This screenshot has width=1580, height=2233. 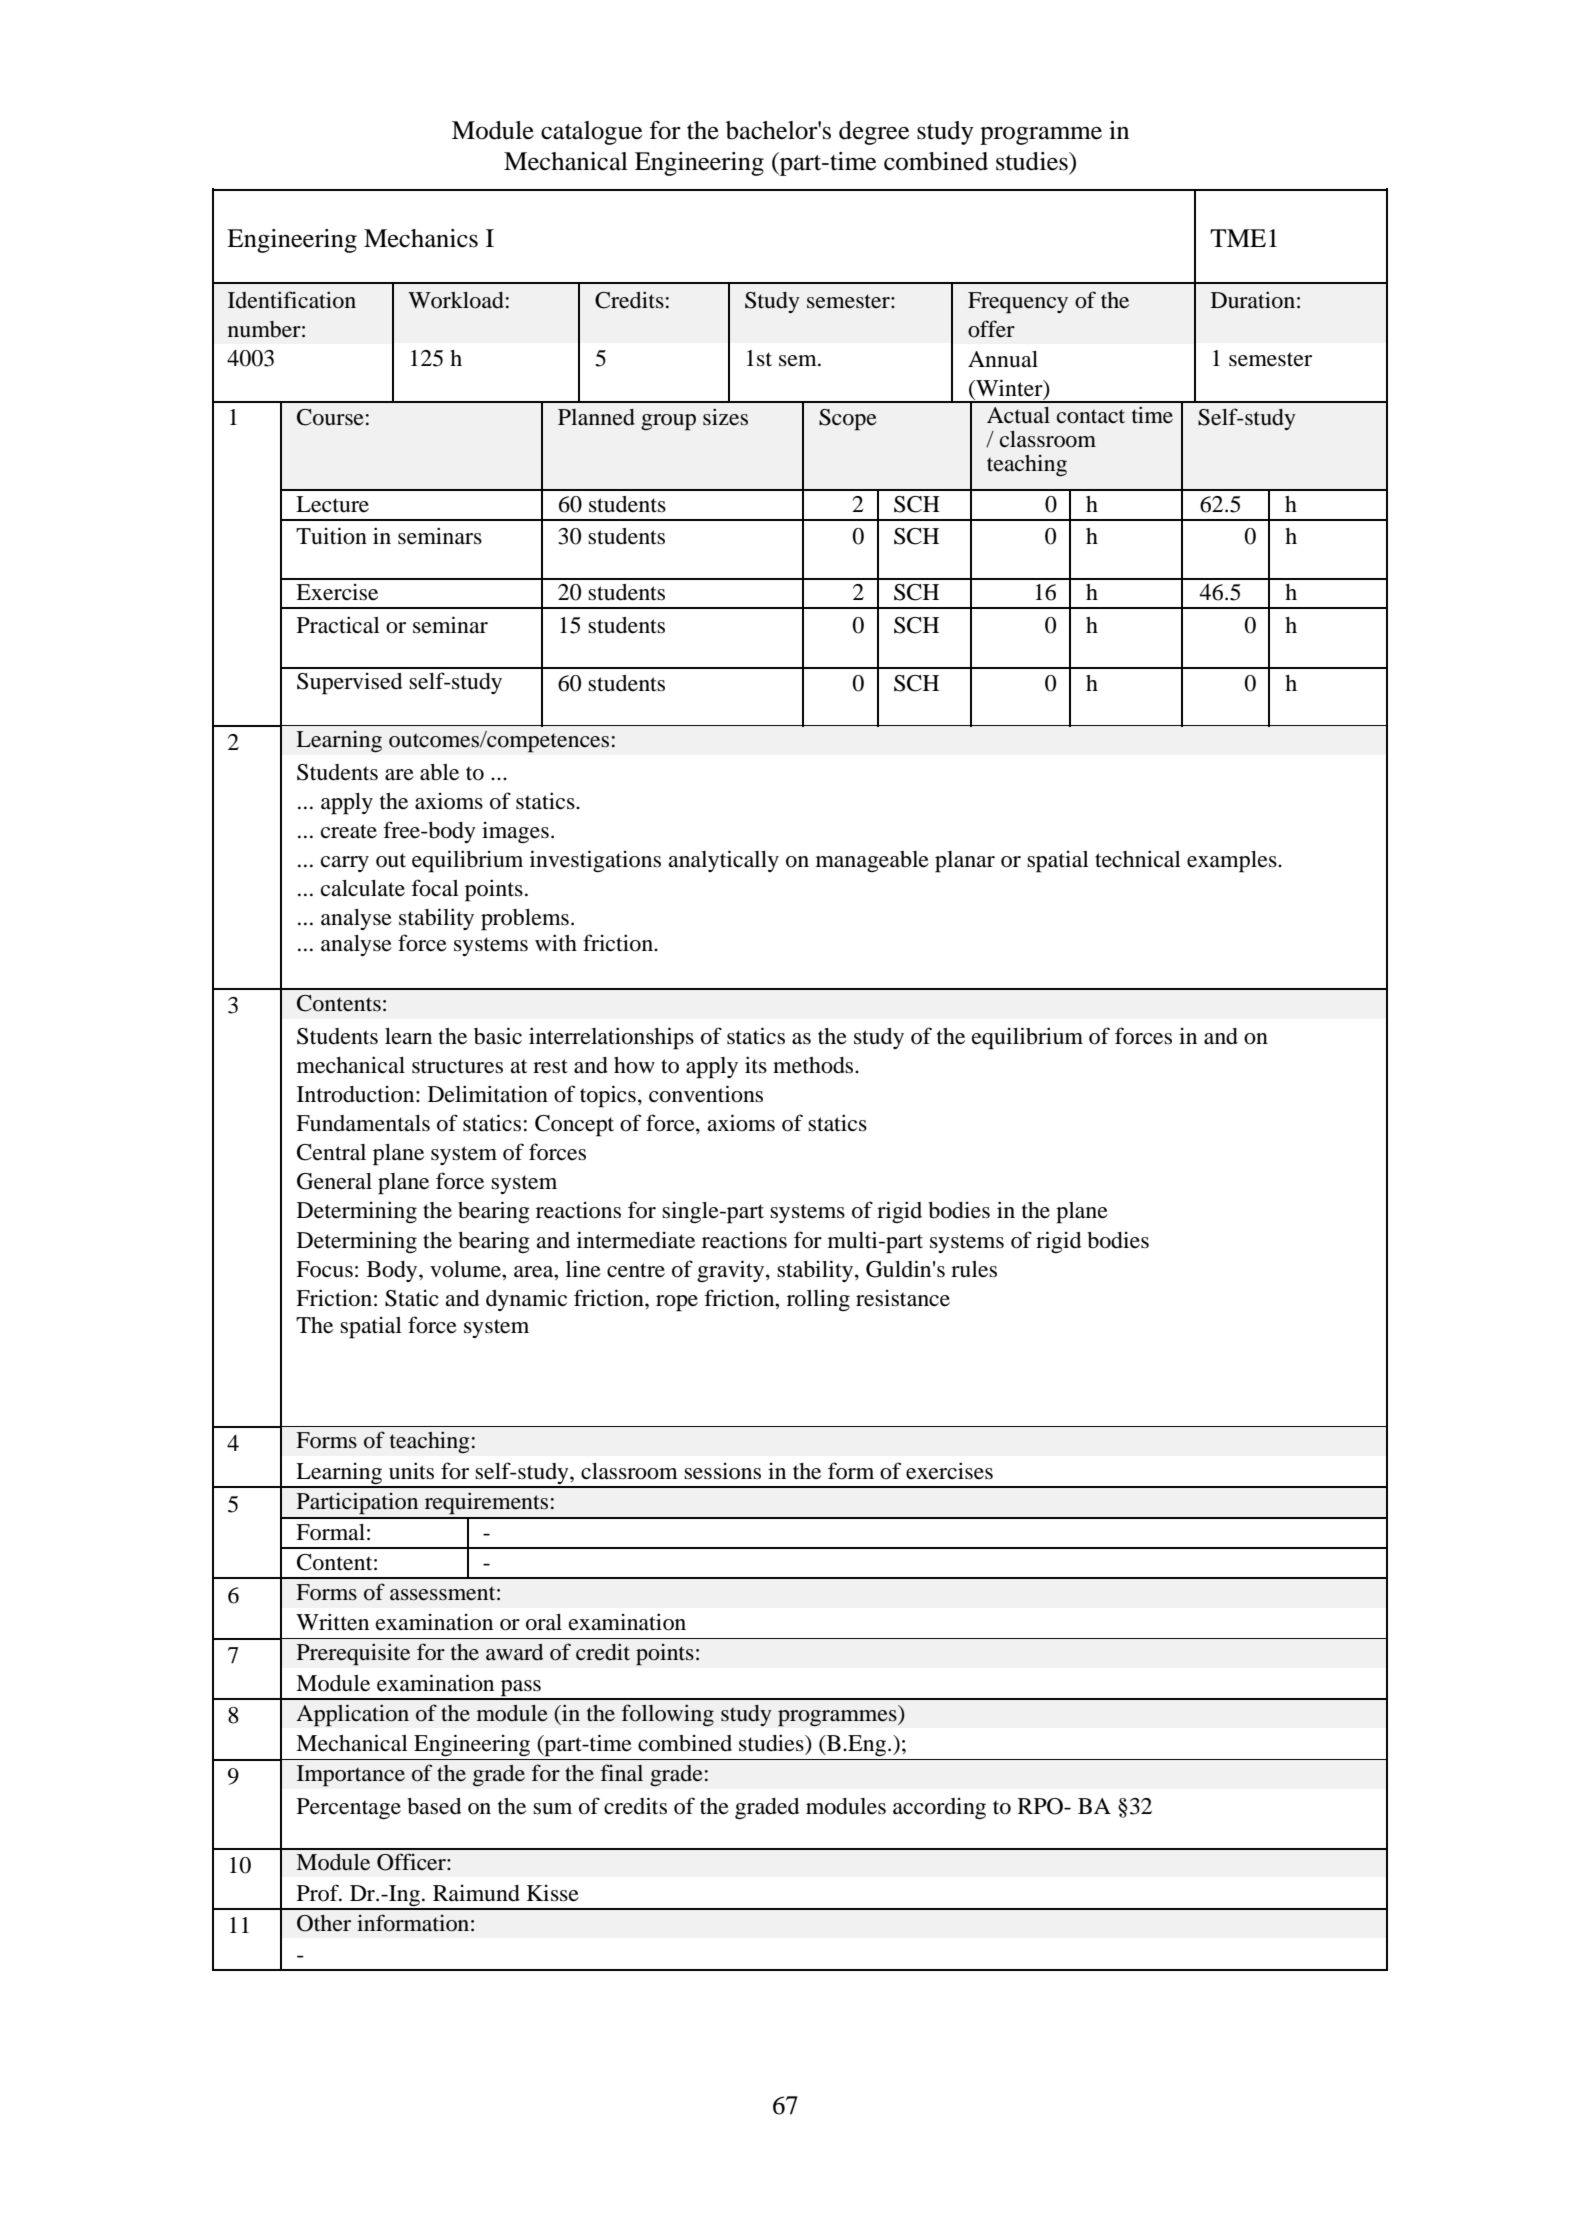 I want to click on Supervised, so click(x=349, y=684).
